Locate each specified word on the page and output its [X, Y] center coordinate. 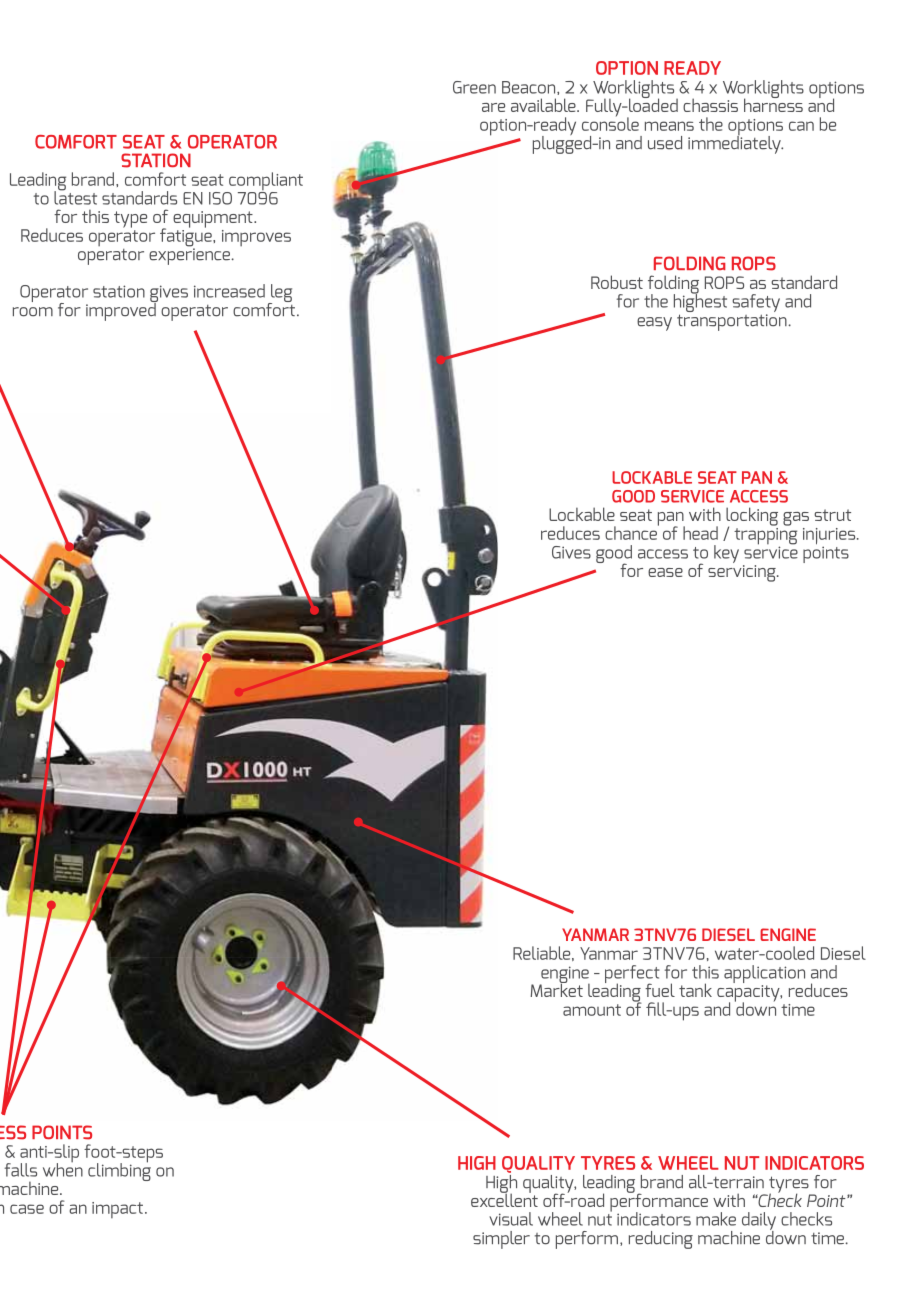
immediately [735, 143]
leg [280, 294]
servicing [743, 573]
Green [474, 87]
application [764, 974]
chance [632, 532]
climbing [119, 1171]
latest [75, 197]
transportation [733, 322]
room [33, 312]
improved [122, 310]
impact [117, 1210]
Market [556, 989]
